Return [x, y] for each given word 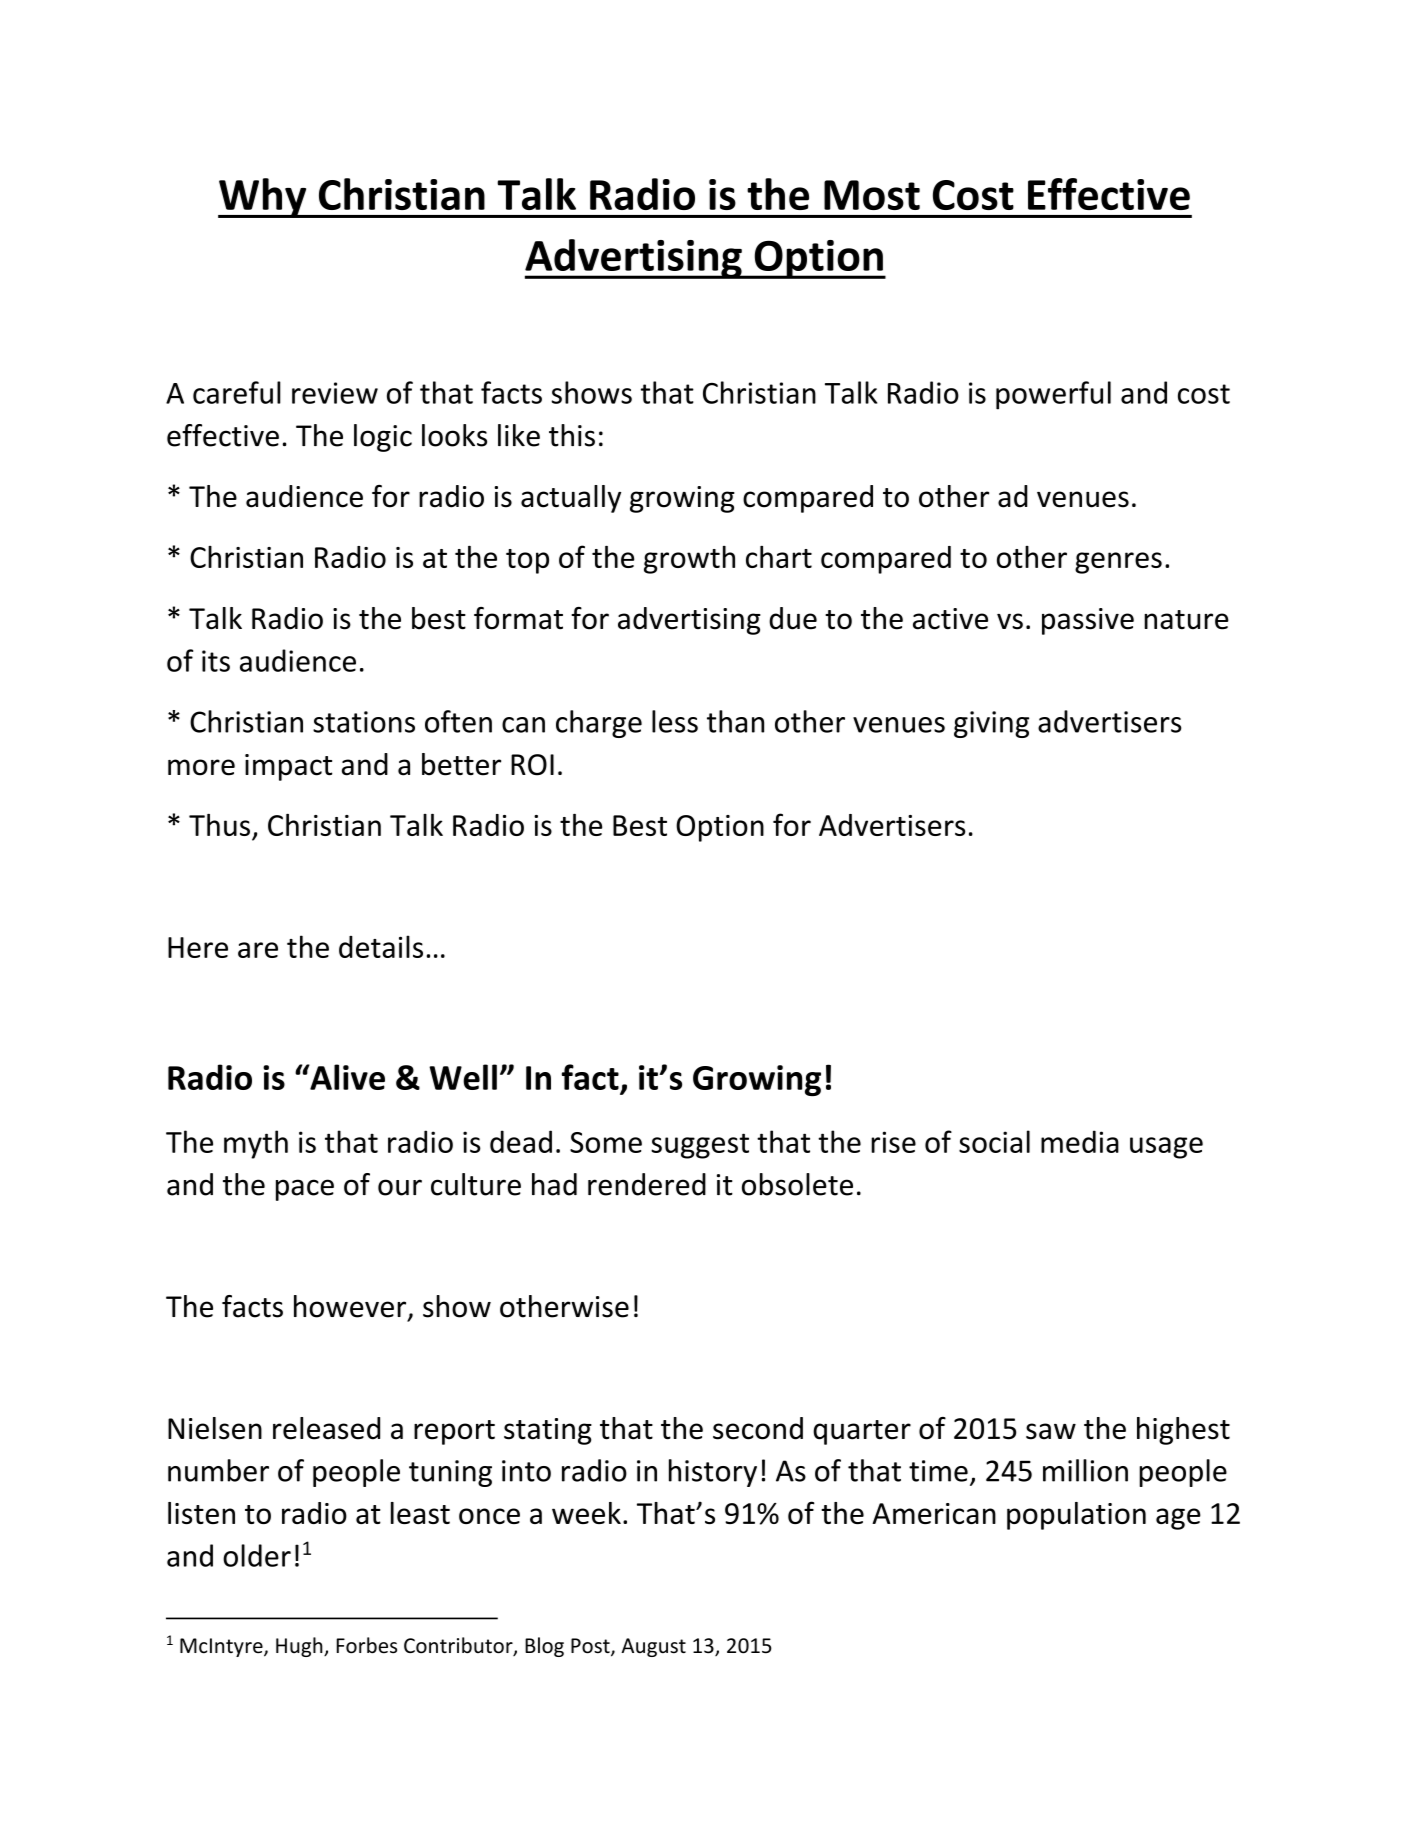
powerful [1053, 395]
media [1080, 1141]
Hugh [300, 1647]
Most [872, 195]
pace [305, 1190]
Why [263, 198]
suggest [700, 1146]
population [1076, 1516]
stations [364, 722]
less [675, 721]
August [653, 1647]
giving [991, 724]
